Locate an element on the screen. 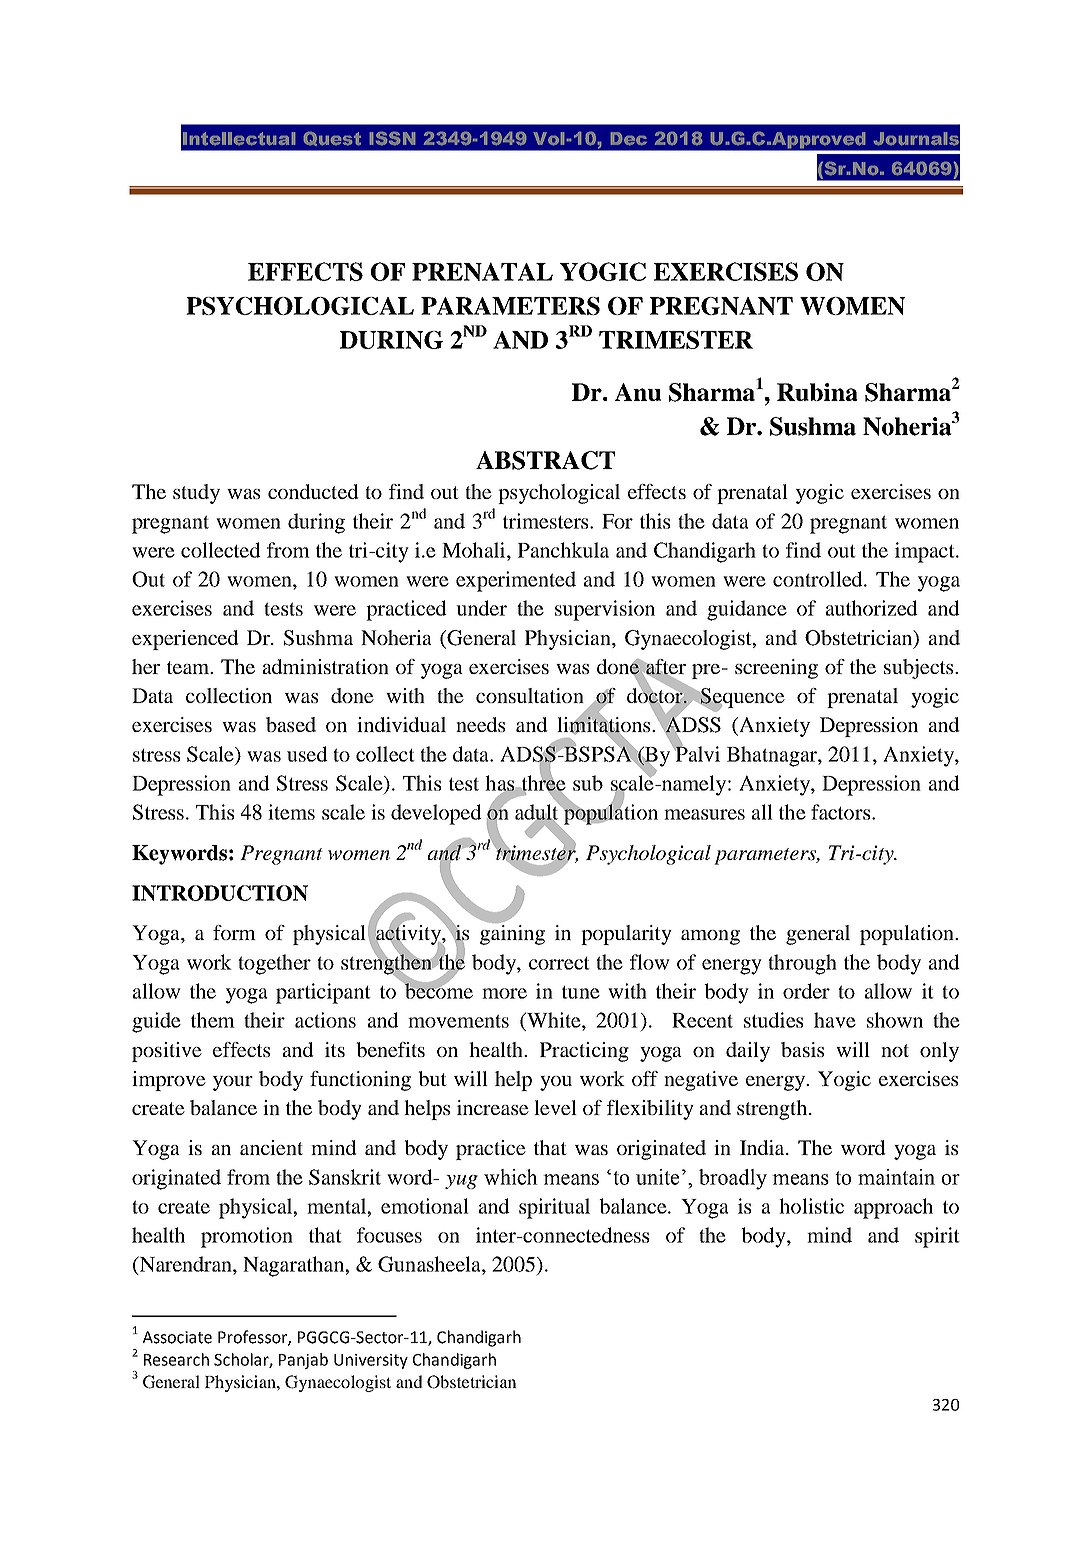 This screenshot has height=1546, width=1092. Associate is located at coordinates (177, 1337).
